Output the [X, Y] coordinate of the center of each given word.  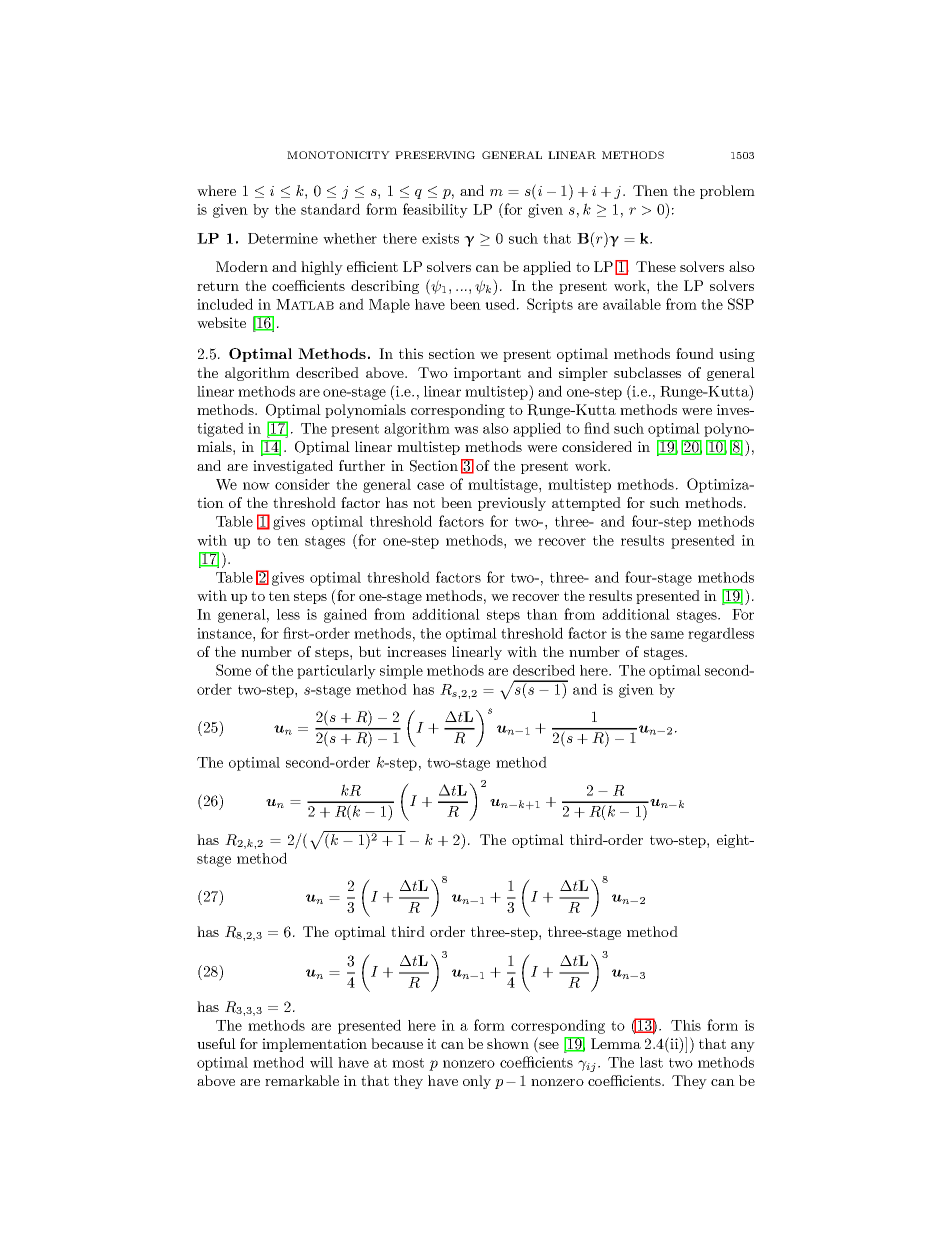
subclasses [647, 372]
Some [233, 670]
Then [650, 190]
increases [416, 651]
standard [330, 209]
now [256, 486]
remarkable [302, 1080]
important [487, 374]
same [667, 635]
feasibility [435, 210]
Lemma [616, 1043]
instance [225, 633]
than [542, 614]
